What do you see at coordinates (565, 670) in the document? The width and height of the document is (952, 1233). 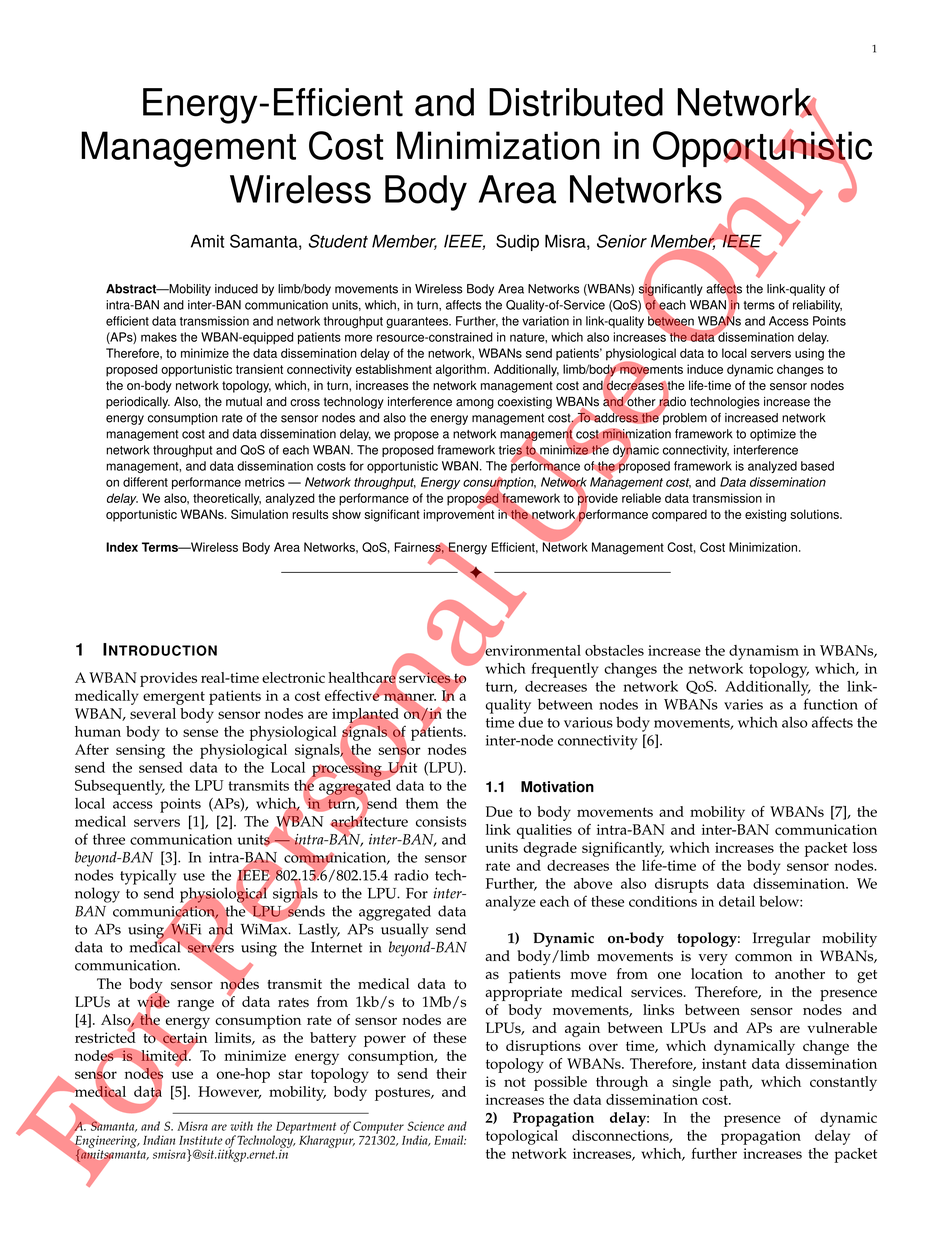 I see `frequently` at bounding box center [565, 670].
